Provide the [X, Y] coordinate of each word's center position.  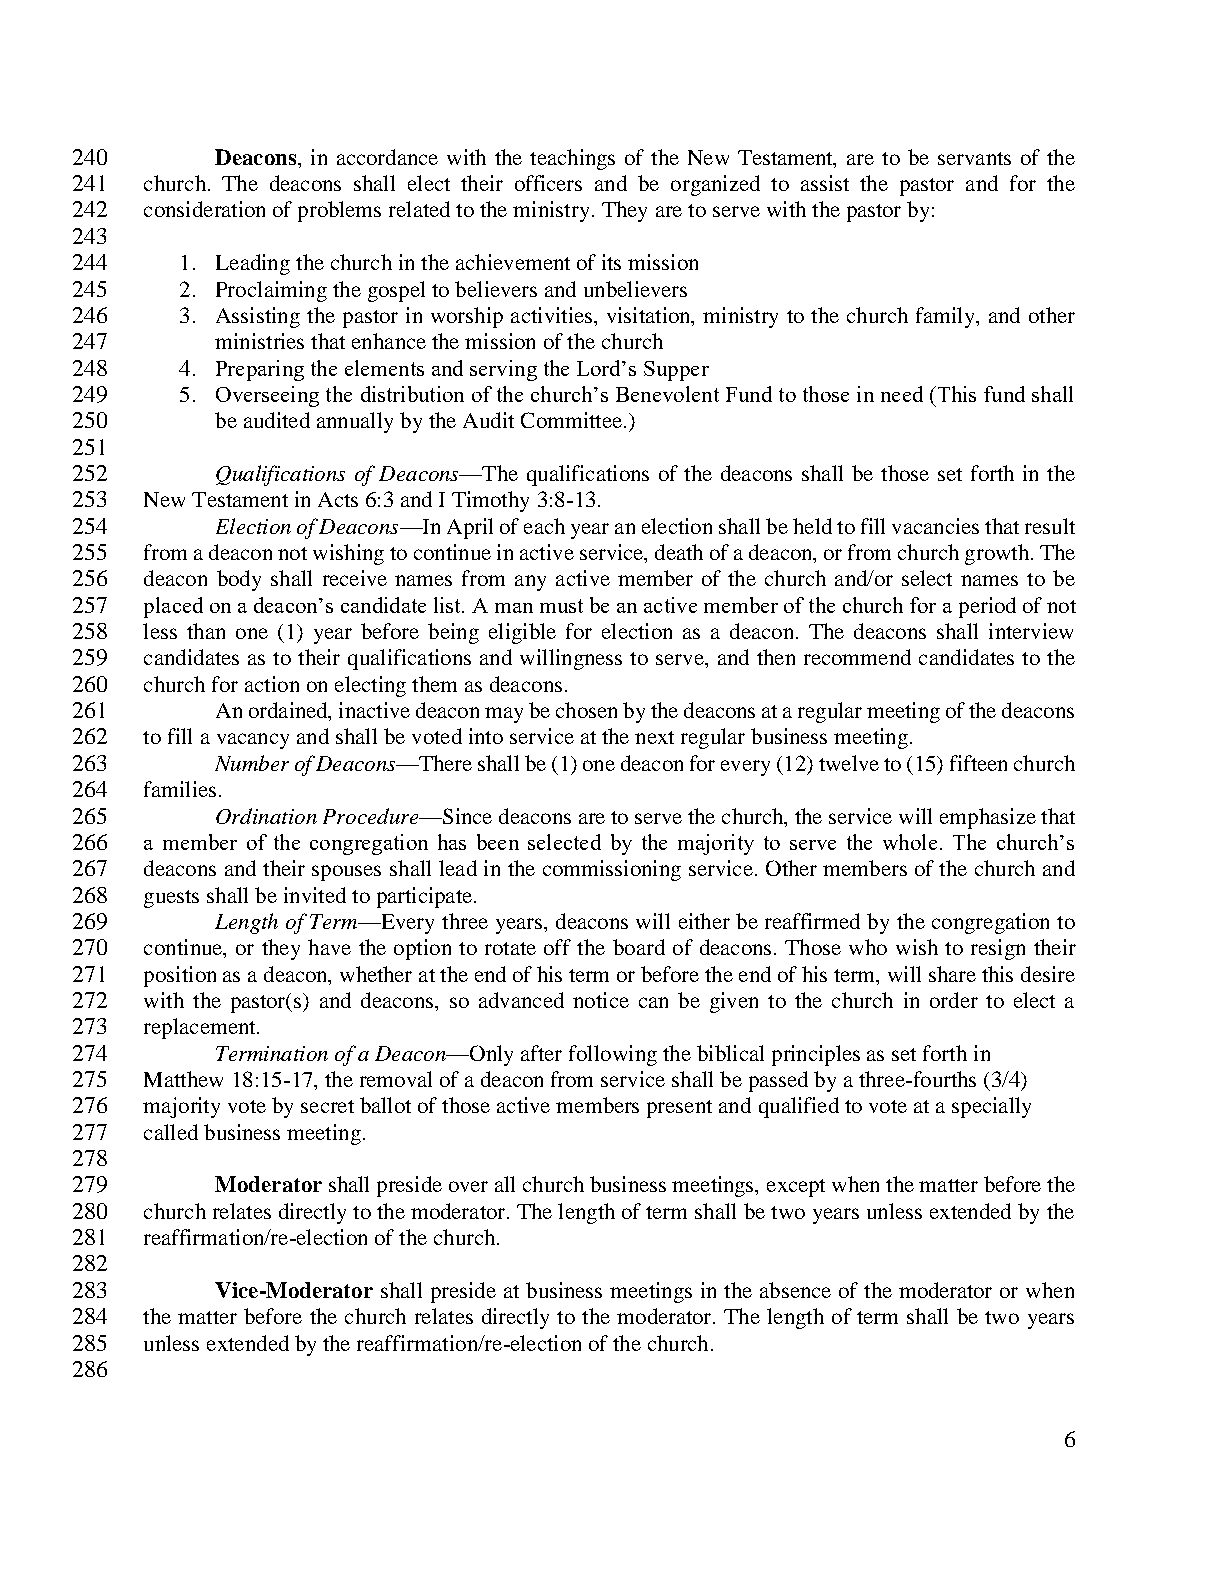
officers [548, 183]
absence [795, 1290]
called [171, 1132]
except [796, 1188]
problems [339, 211]
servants [974, 158]
